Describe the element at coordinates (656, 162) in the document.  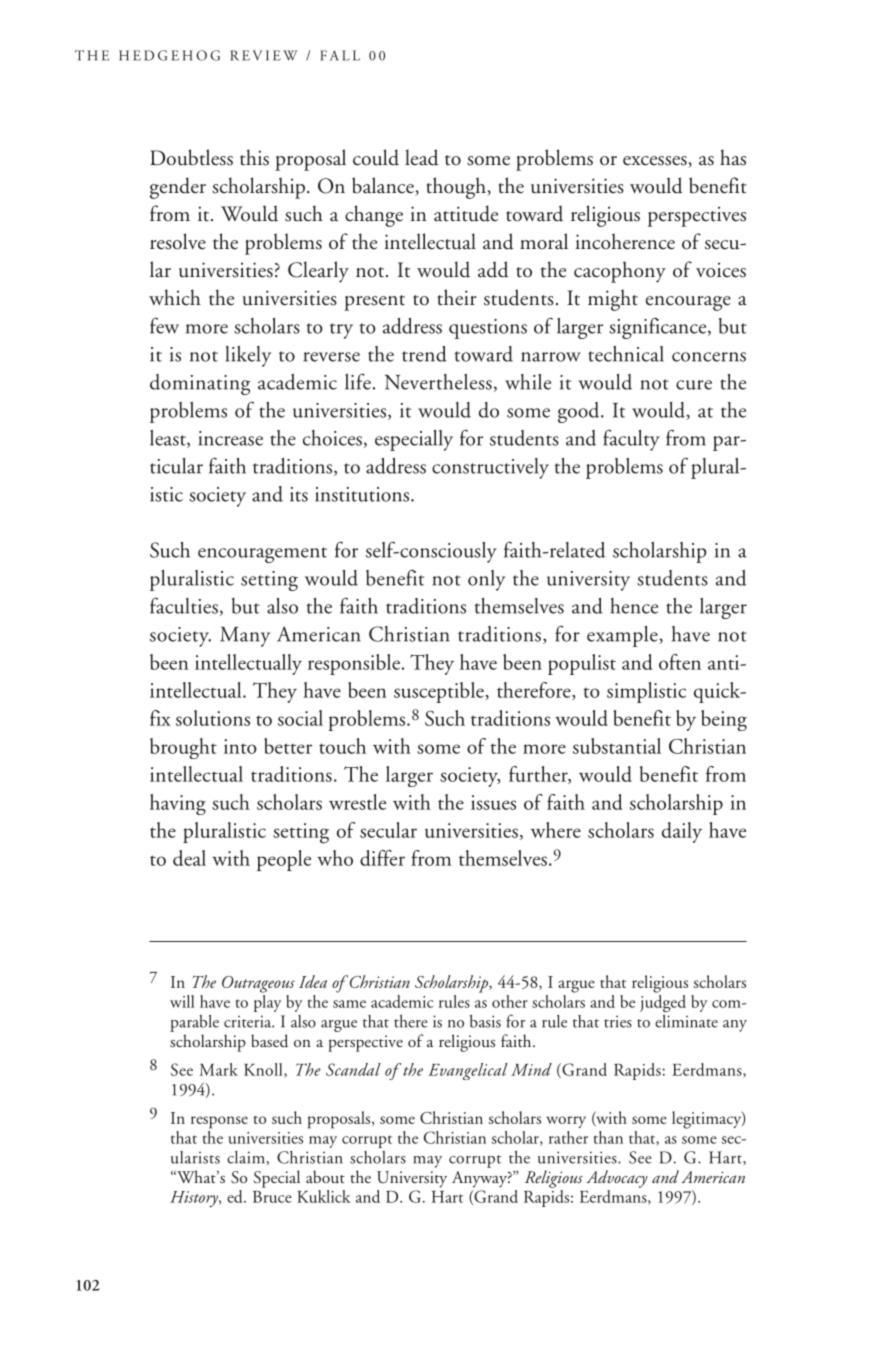
I see `excesses` at that location.
